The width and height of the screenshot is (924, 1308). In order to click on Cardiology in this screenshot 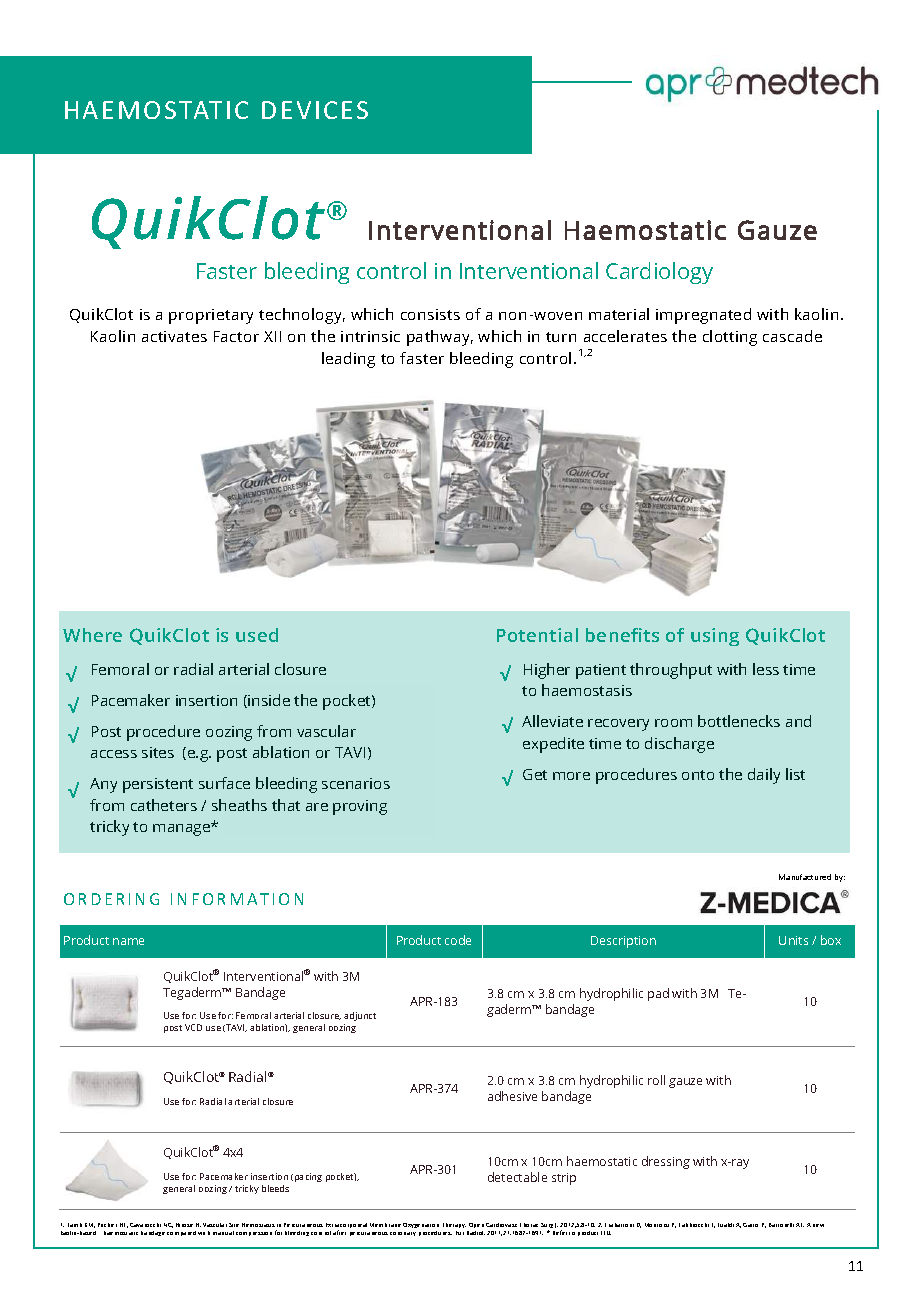, I will do `click(659, 273)`.
